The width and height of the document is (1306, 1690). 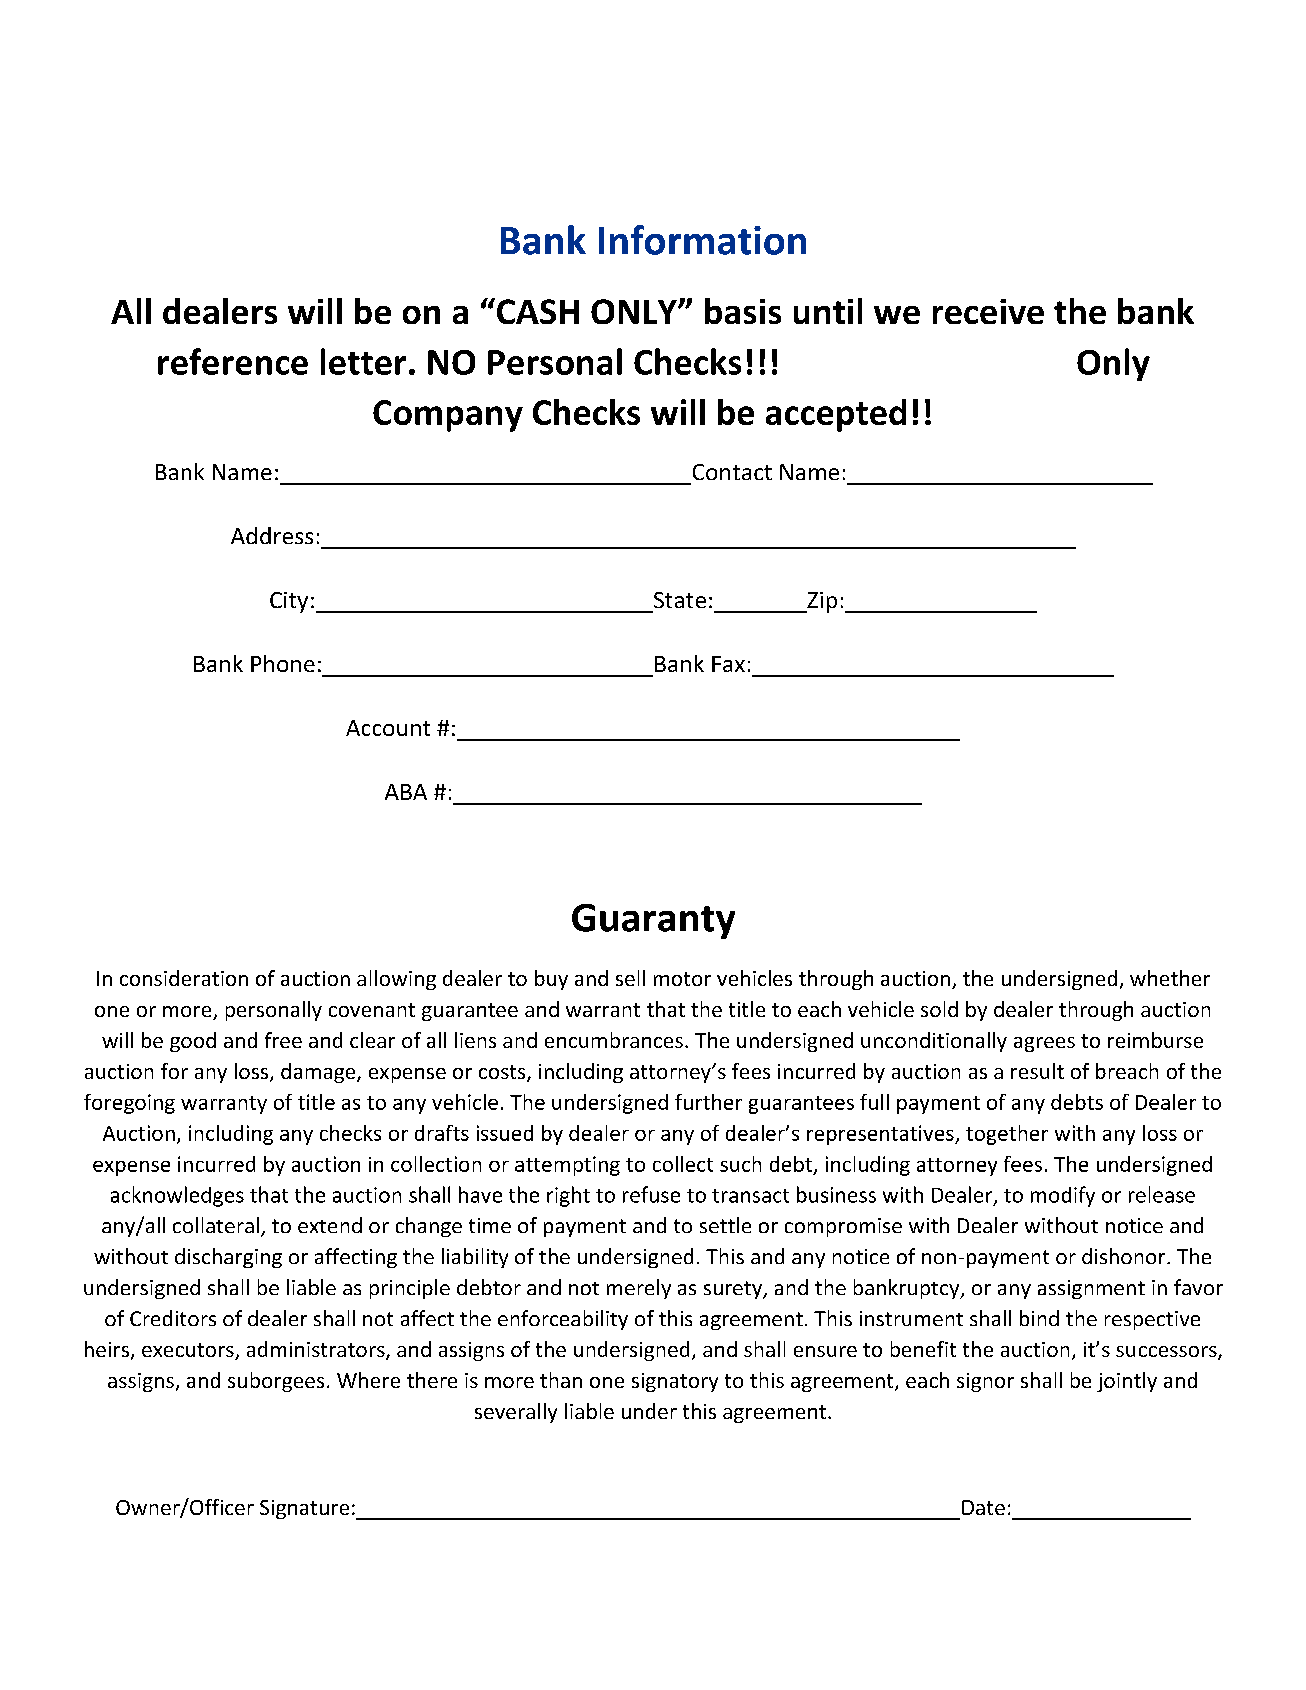 What do you see at coordinates (177, 1196) in the document?
I see `acknowledges` at bounding box center [177, 1196].
